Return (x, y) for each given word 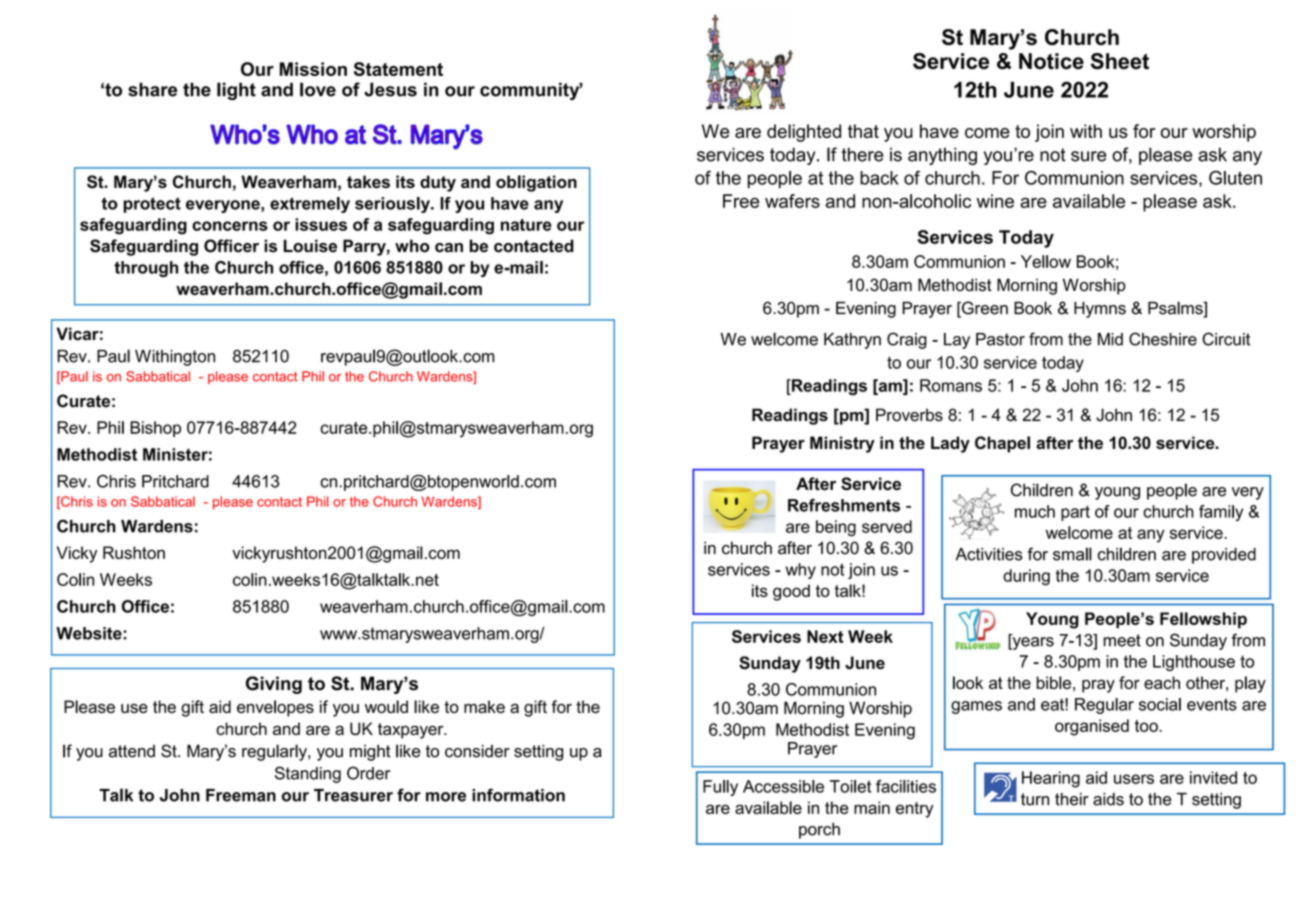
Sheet (1120, 61)
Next (825, 636)
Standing (308, 774)
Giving (274, 685)
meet (1122, 640)
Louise (310, 246)
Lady (950, 444)
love (318, 89)
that (863, 131)
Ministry (842, 444)
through (146, 269)
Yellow (1046, 261)
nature (526, 225)
